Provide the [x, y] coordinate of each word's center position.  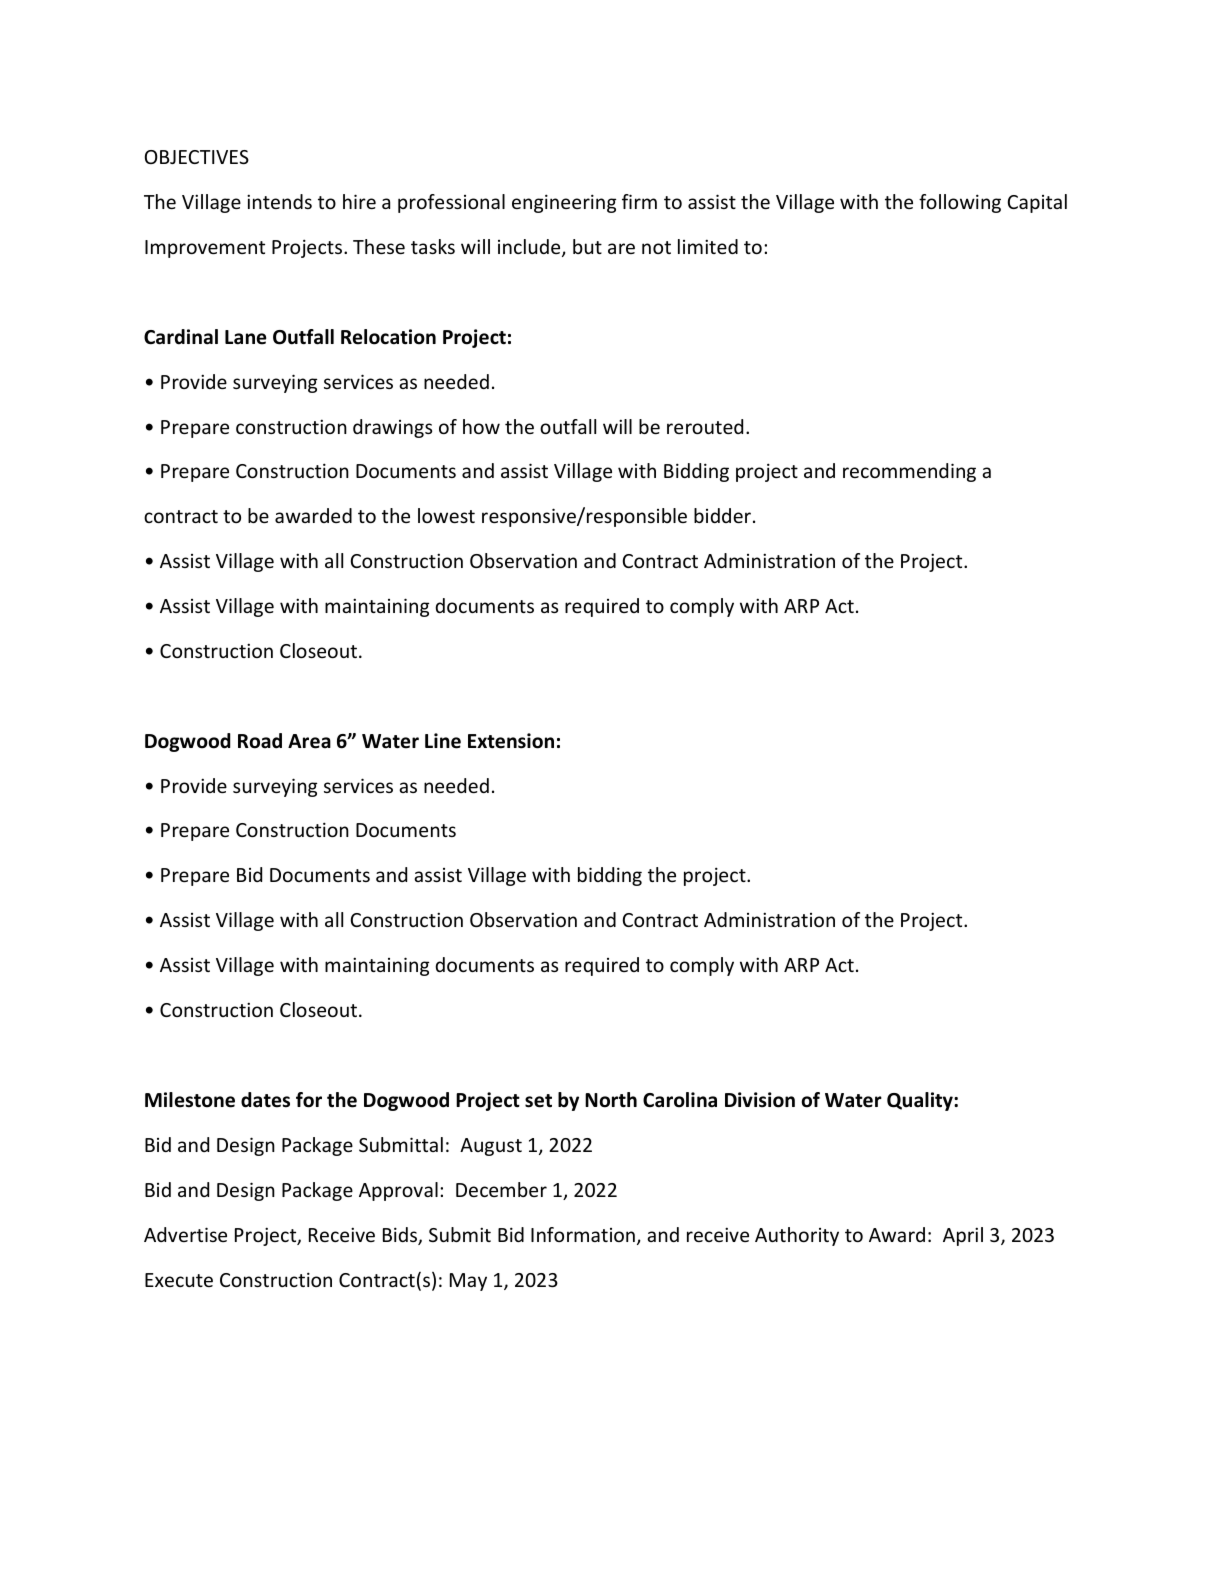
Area [309, 741]
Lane [245, 337]
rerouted [705, 426]
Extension [511, 741]
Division [760, 1100]
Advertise [185, 1234]
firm [639, 201]
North [611, 1100]
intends [279, 201]
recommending [909, 472]
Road [260, 741]
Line [443, 741]
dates [265, 1100]
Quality [921, 1101]
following [960, 203]
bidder [724, 515]
